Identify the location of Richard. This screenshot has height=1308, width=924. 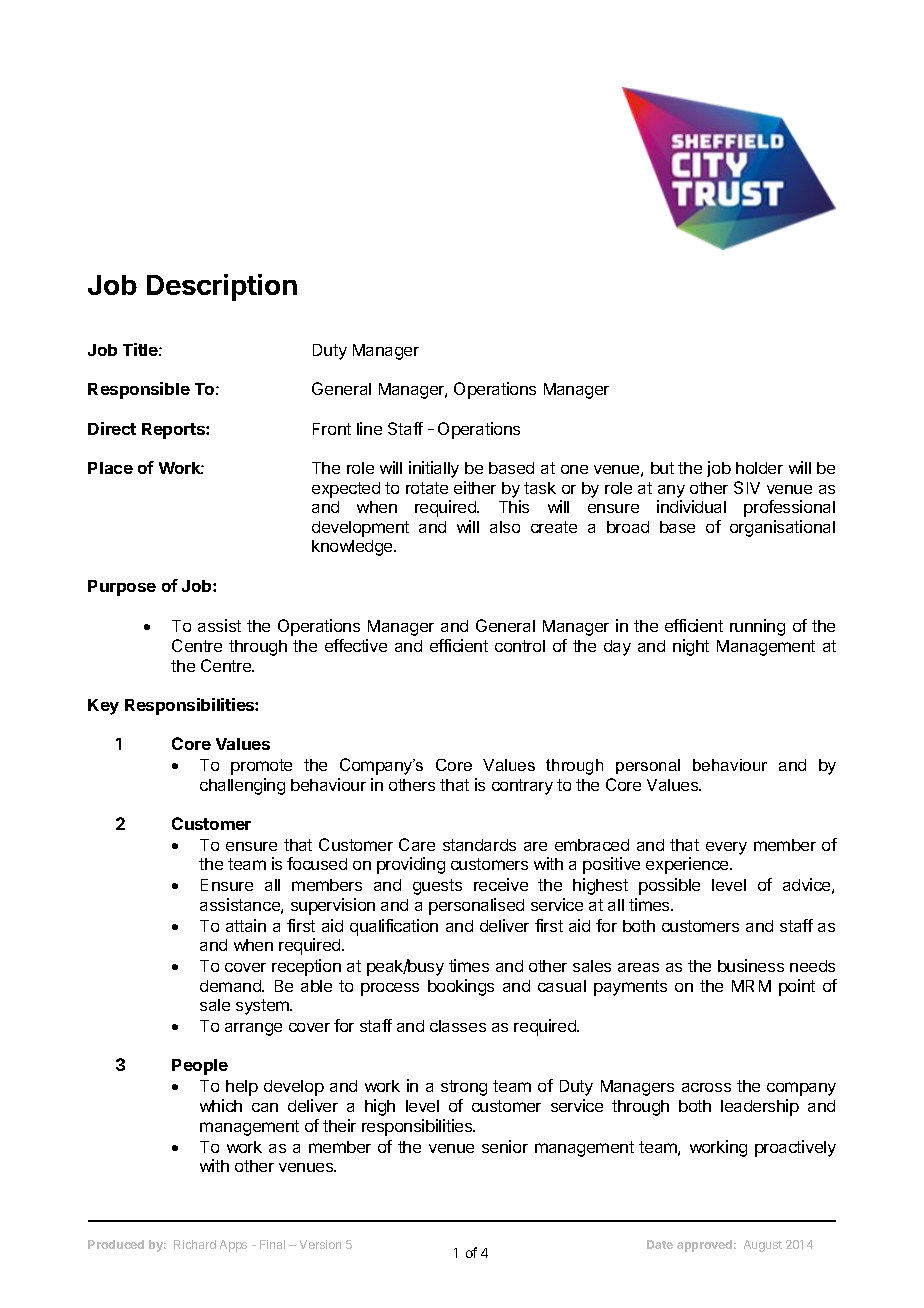
(195, 1244).
